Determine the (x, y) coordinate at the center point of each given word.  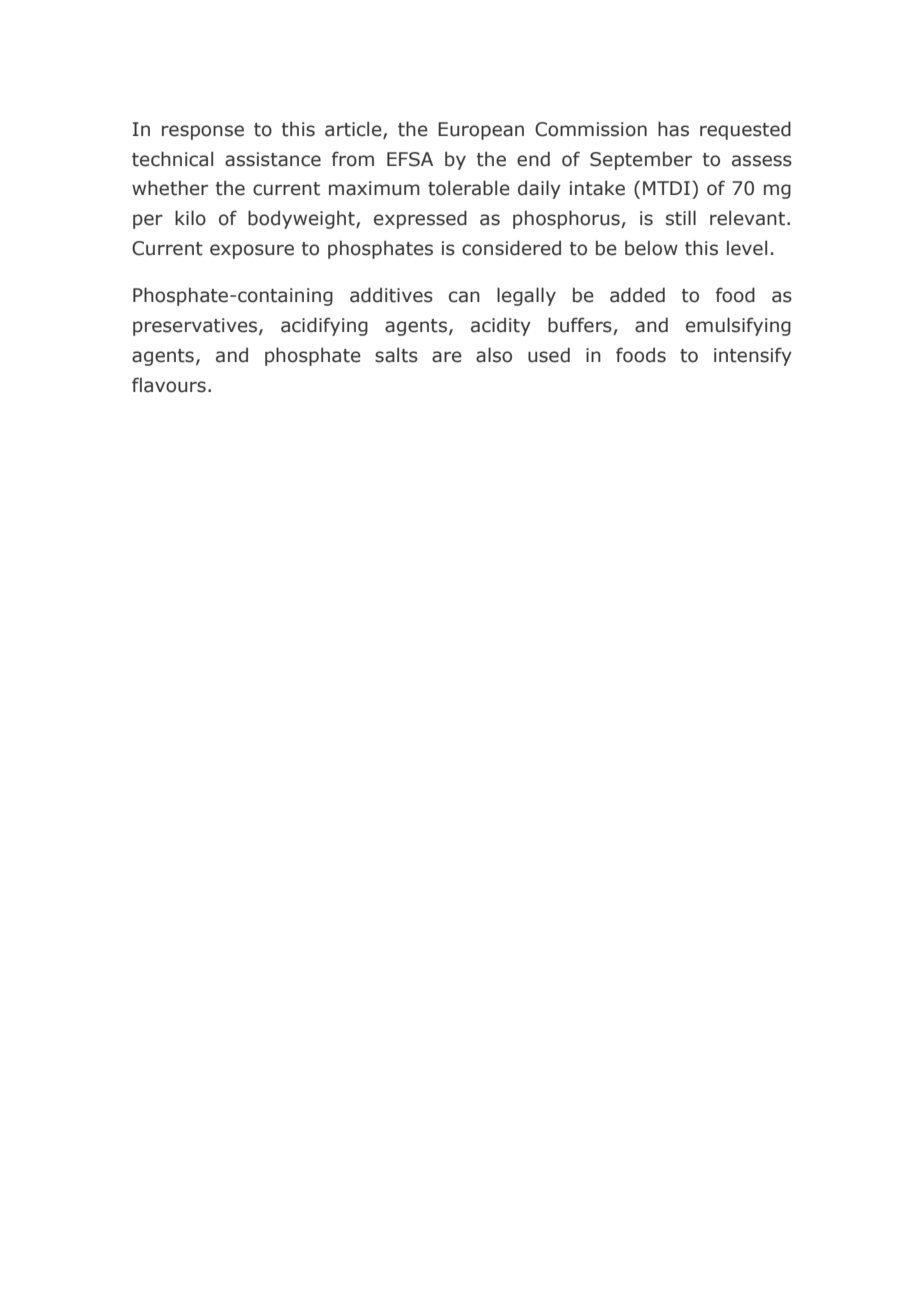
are (447, 357)
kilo (190, 218)
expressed (420, 219)
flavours (169, 385)
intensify (753, 356)
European (481, 131)
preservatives (196, 327)
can (464, 297)
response (203, 132)
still (681, 218)
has (673, 129)
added (637, 295)
